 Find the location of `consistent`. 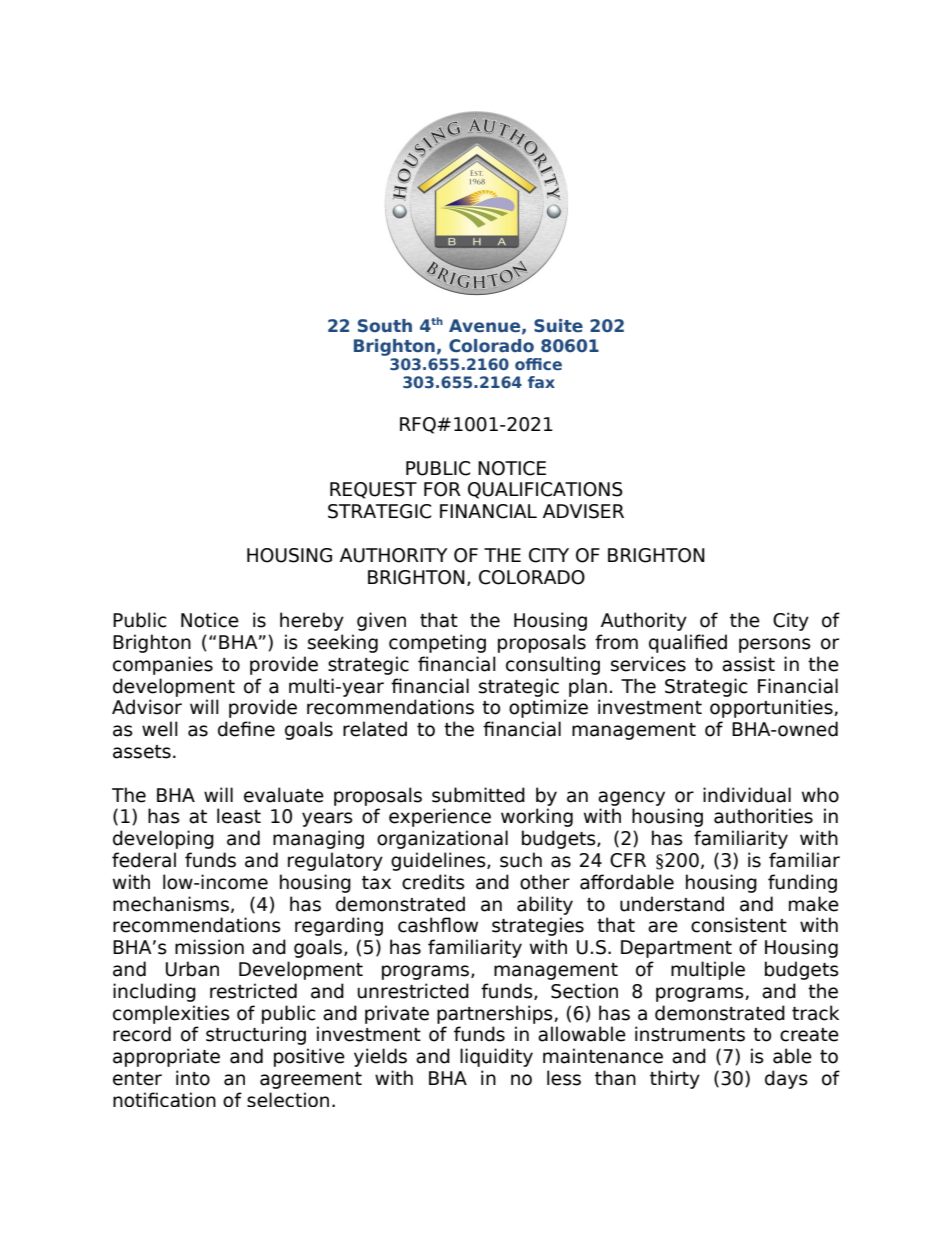

consistent is located at coordinates (739, 925).
